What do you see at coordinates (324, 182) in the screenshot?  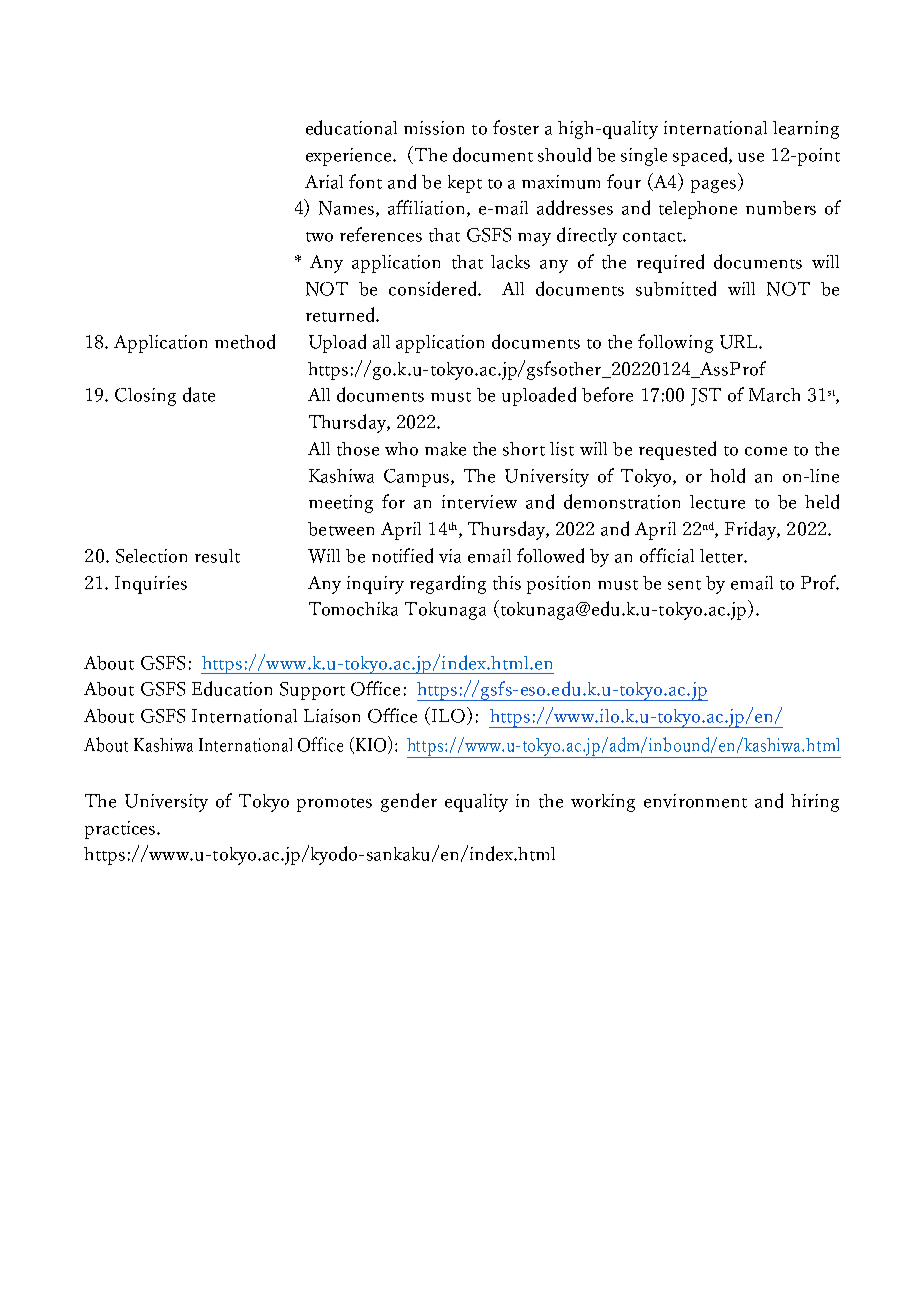 I see `Arial` at bounding box center [324, 182].
